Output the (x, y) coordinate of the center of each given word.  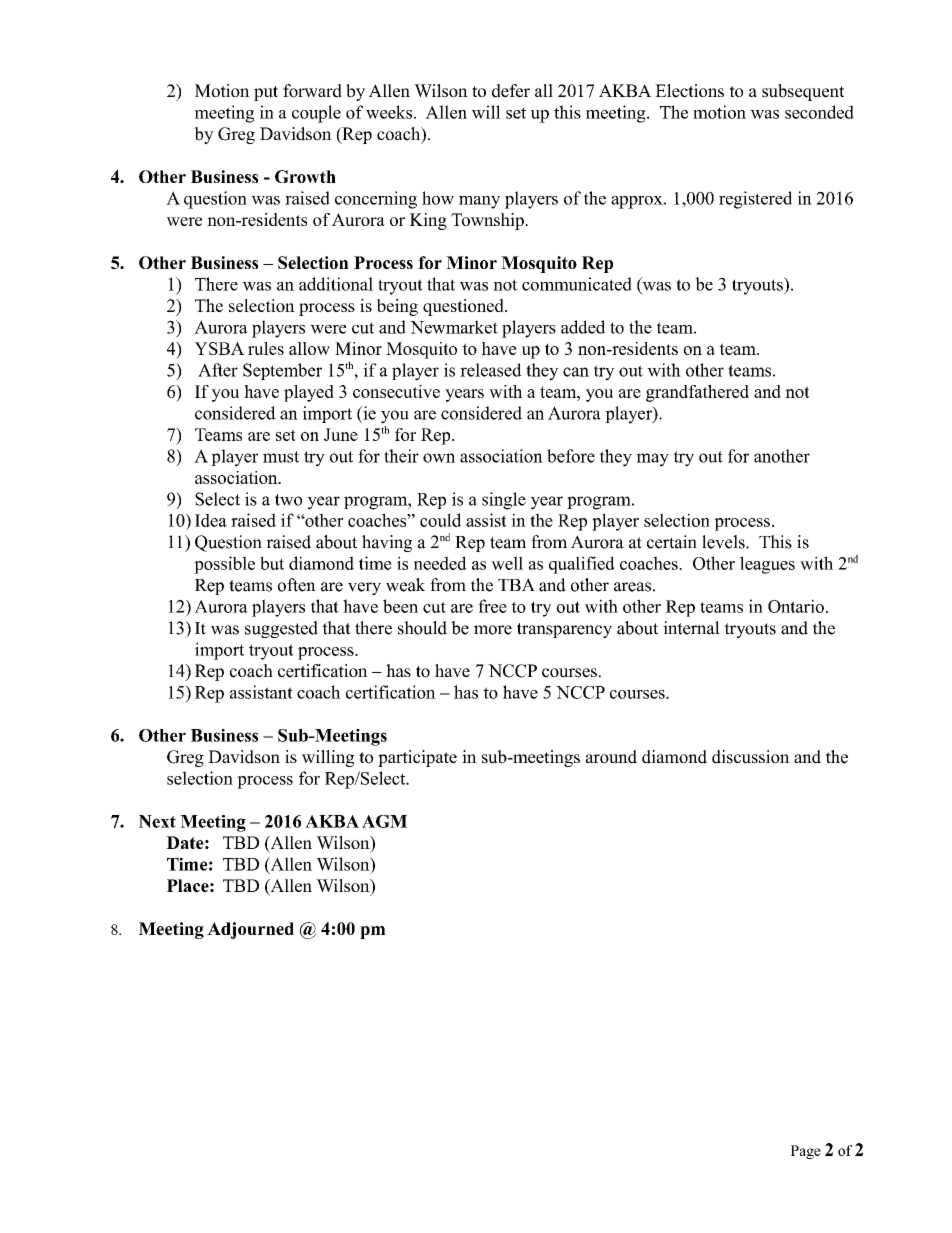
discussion (751, 757)
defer (511, 91)
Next (157, 821)
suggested (281, 629)
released (491, 370)
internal (691, 628)
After (218, 370)
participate (417, 758)
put (266, 93)
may (652, 460)
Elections (689, 91)
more (493, 630)
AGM (384, 821)
